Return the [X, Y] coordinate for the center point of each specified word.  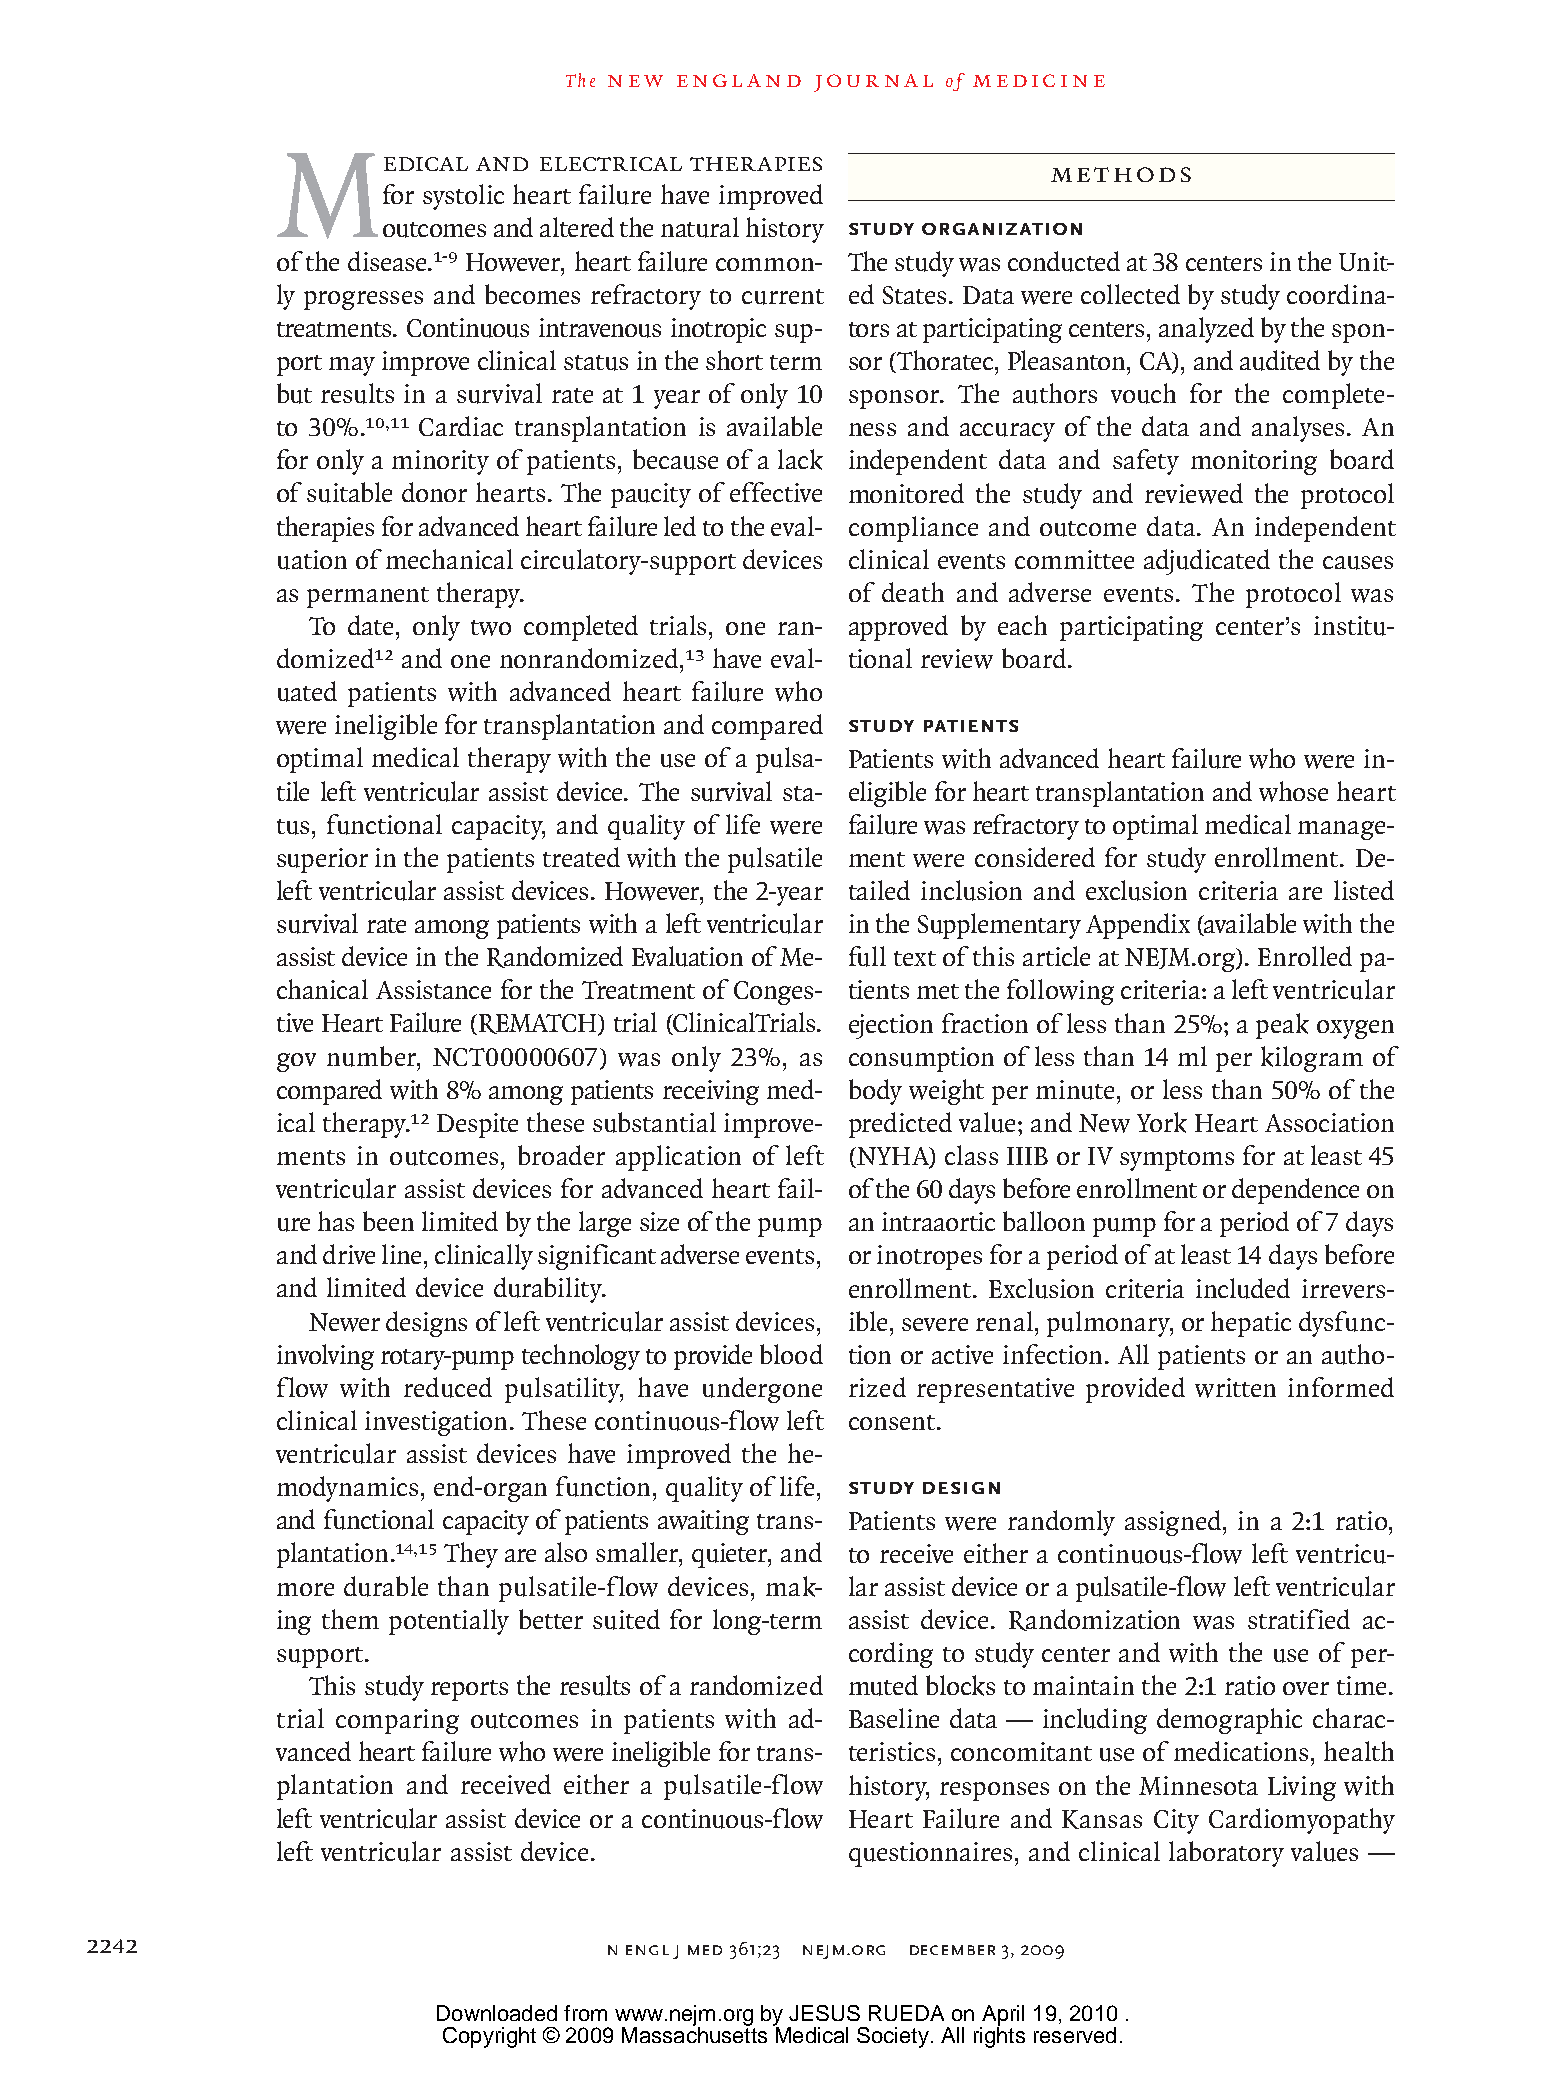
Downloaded [497, 2013]
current [783, 297]
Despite [477, 1125]
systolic [463, 197]
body [875, 1092]
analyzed [1206, 330]
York [1162, 1122]
